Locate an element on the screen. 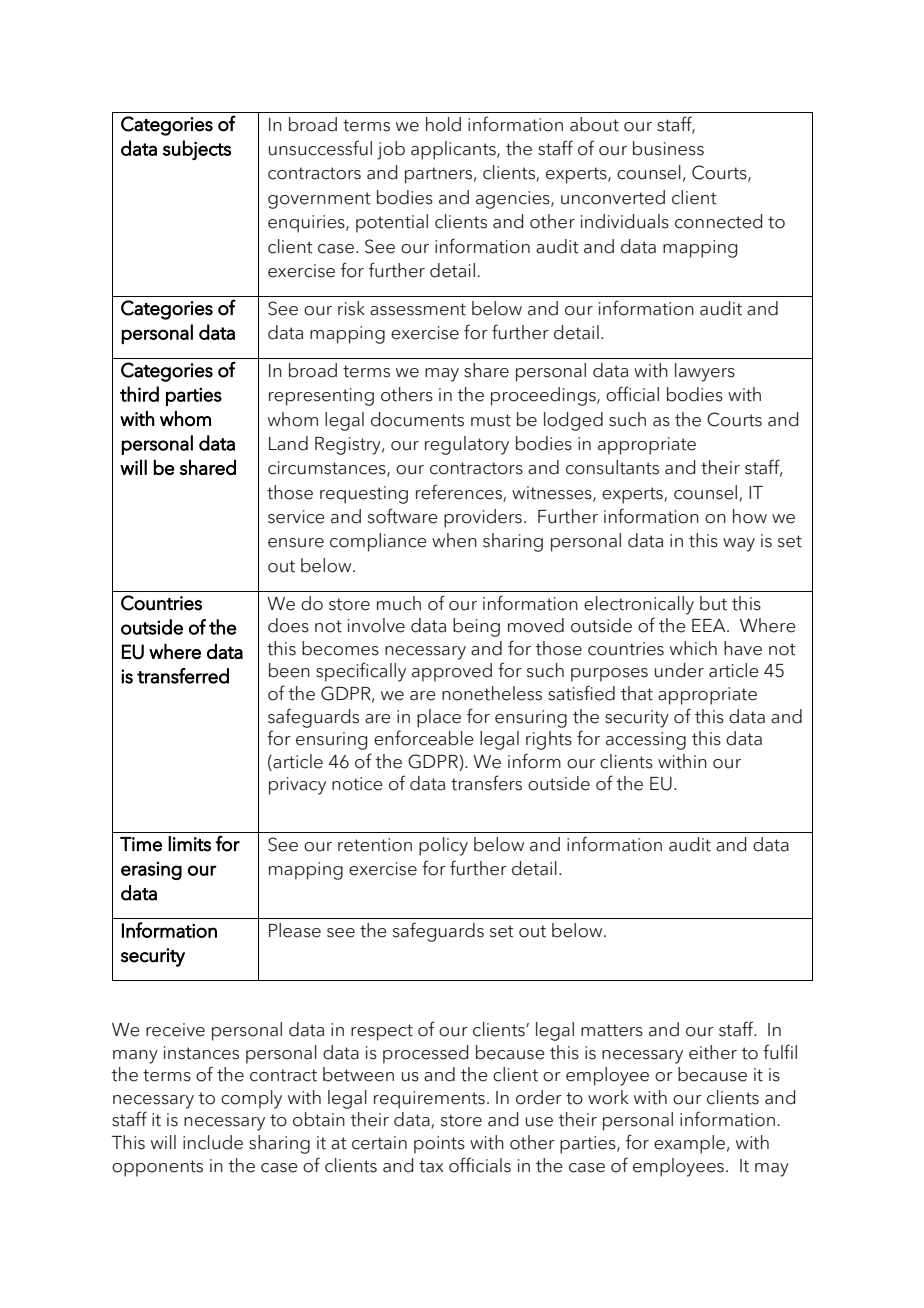 The height and width of the screenshot is (1308, 924). how is located at coordinates (750, 516).
